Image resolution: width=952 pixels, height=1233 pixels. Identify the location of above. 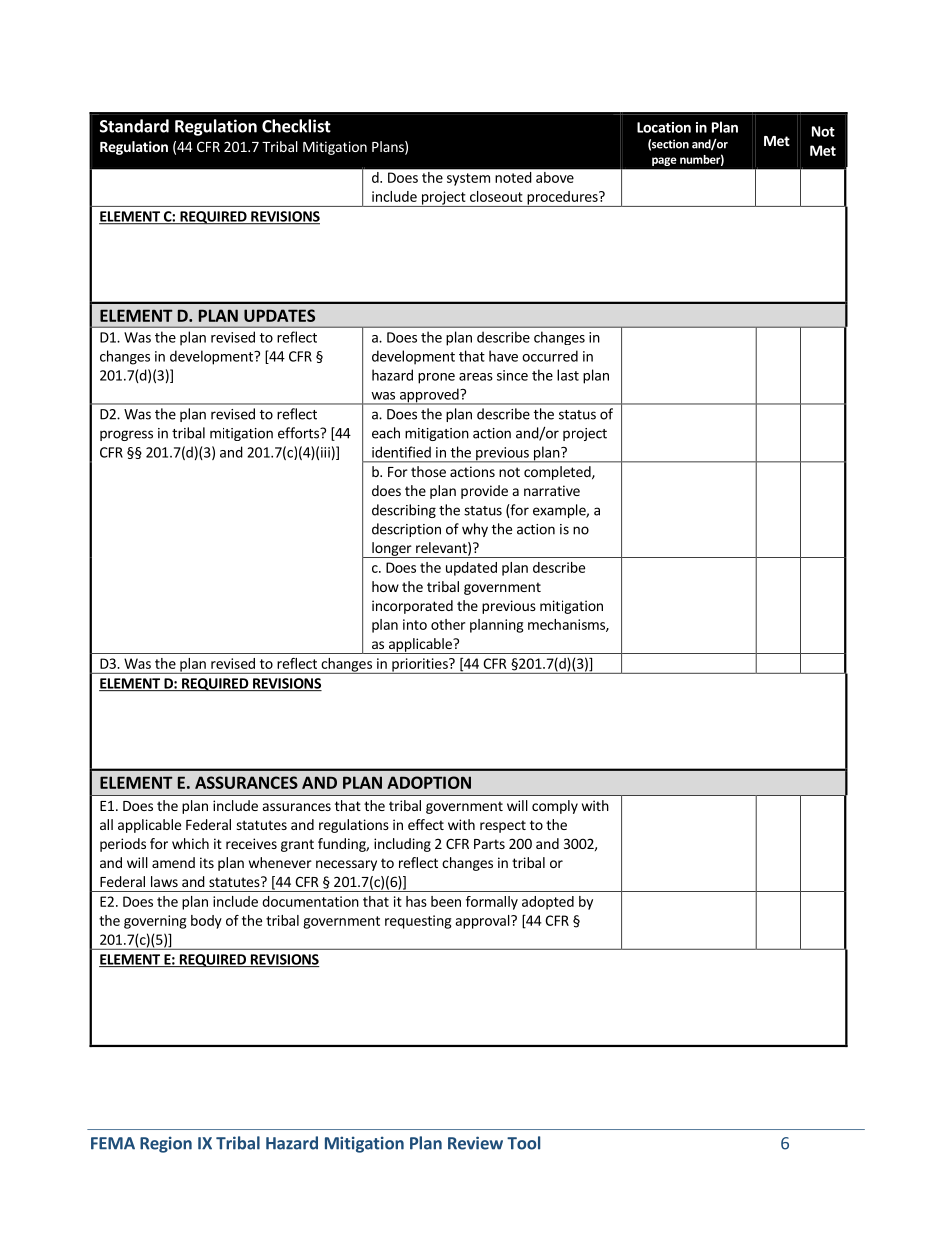
(555, 177).
